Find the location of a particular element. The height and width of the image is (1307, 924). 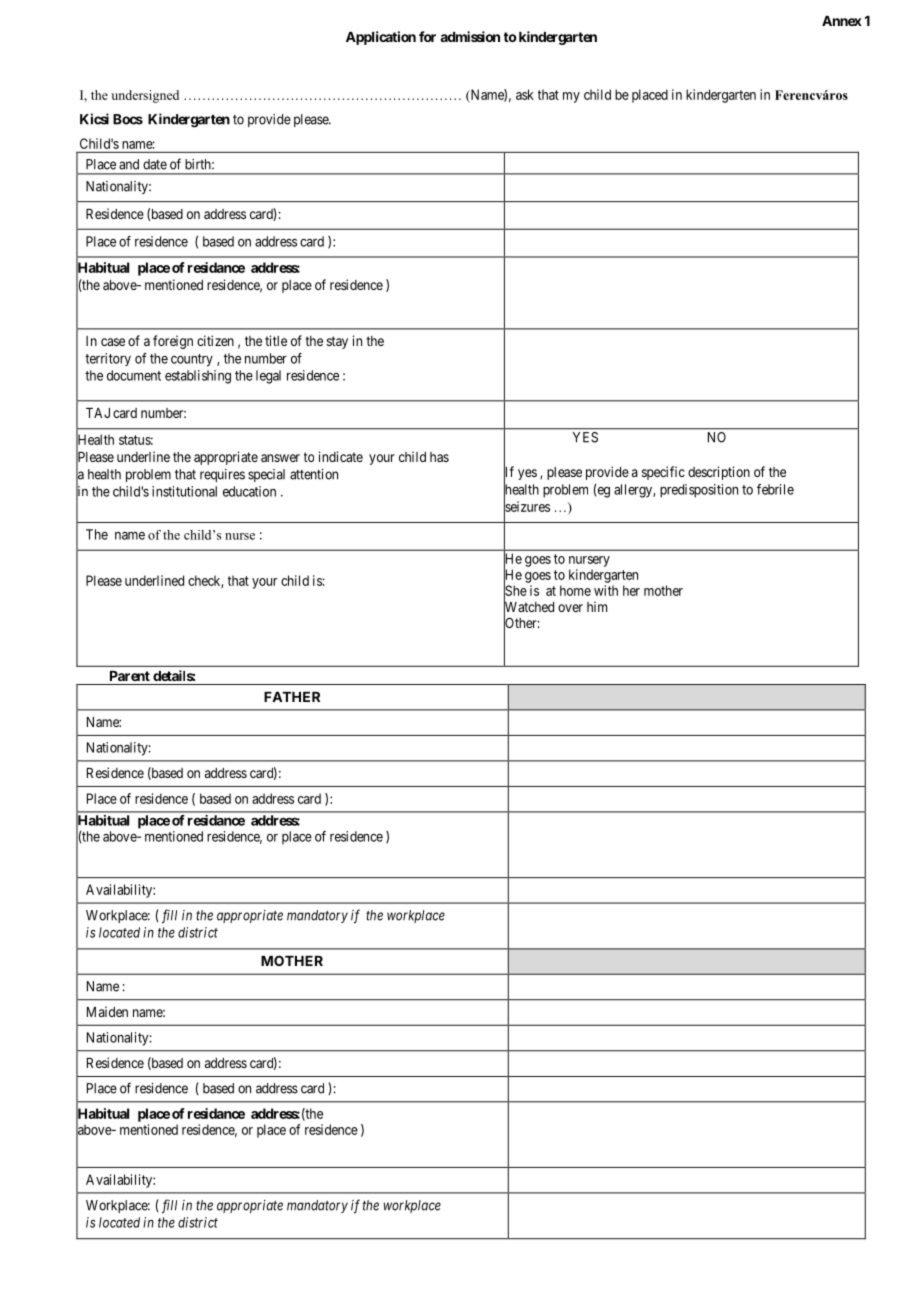

Parent is located at coordinates (130, 676).
